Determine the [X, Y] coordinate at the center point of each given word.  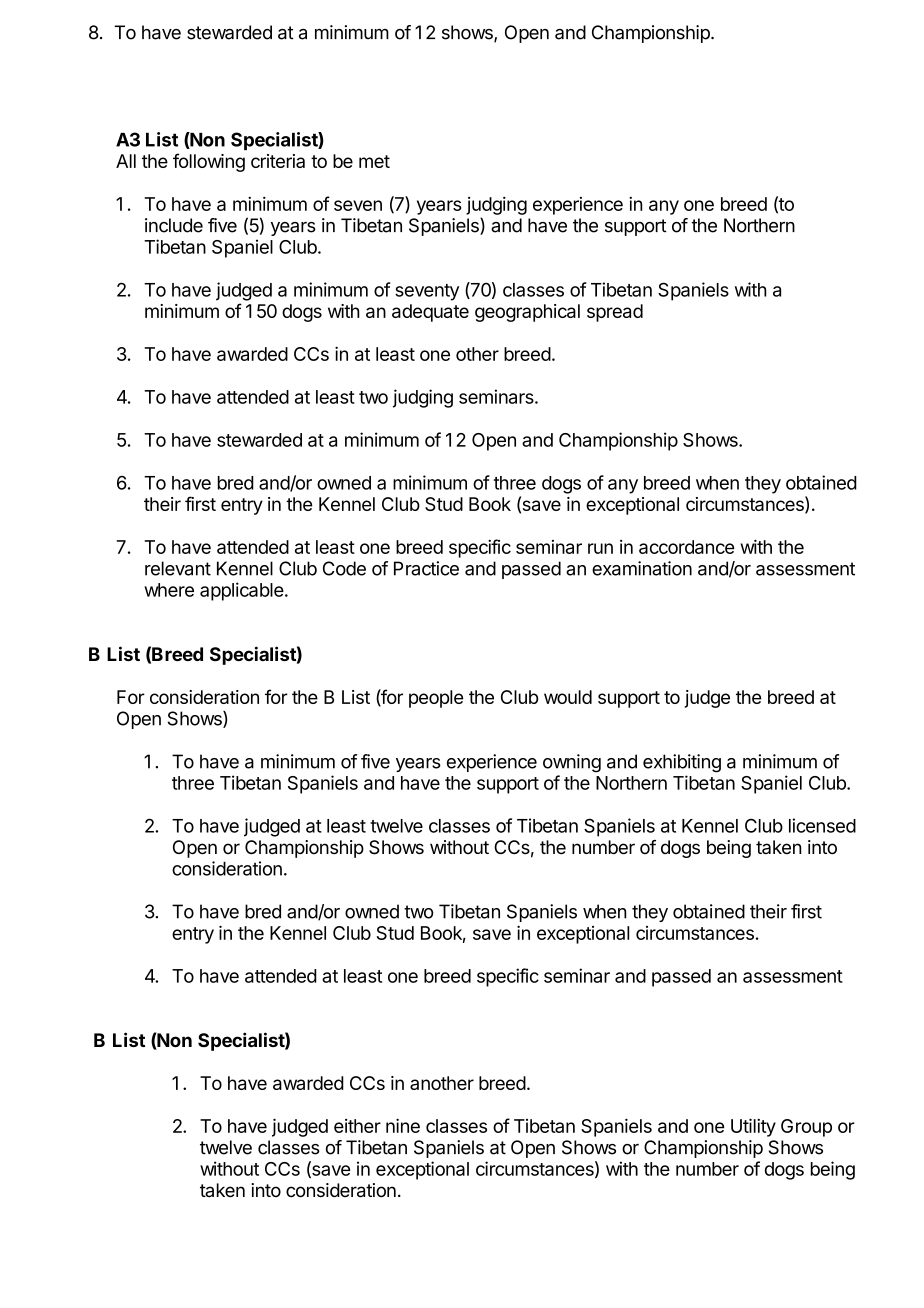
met [374, 161]
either [357, 1126]
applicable [242, 591]
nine [403, 1125]
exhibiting [682, 763]
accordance [686, 547]
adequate [430, 313]
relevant [178, 568]
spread [615, 313]
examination [642, 568]
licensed [822, 825]
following [209, 162]
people [436, 699]
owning [572, 763]
